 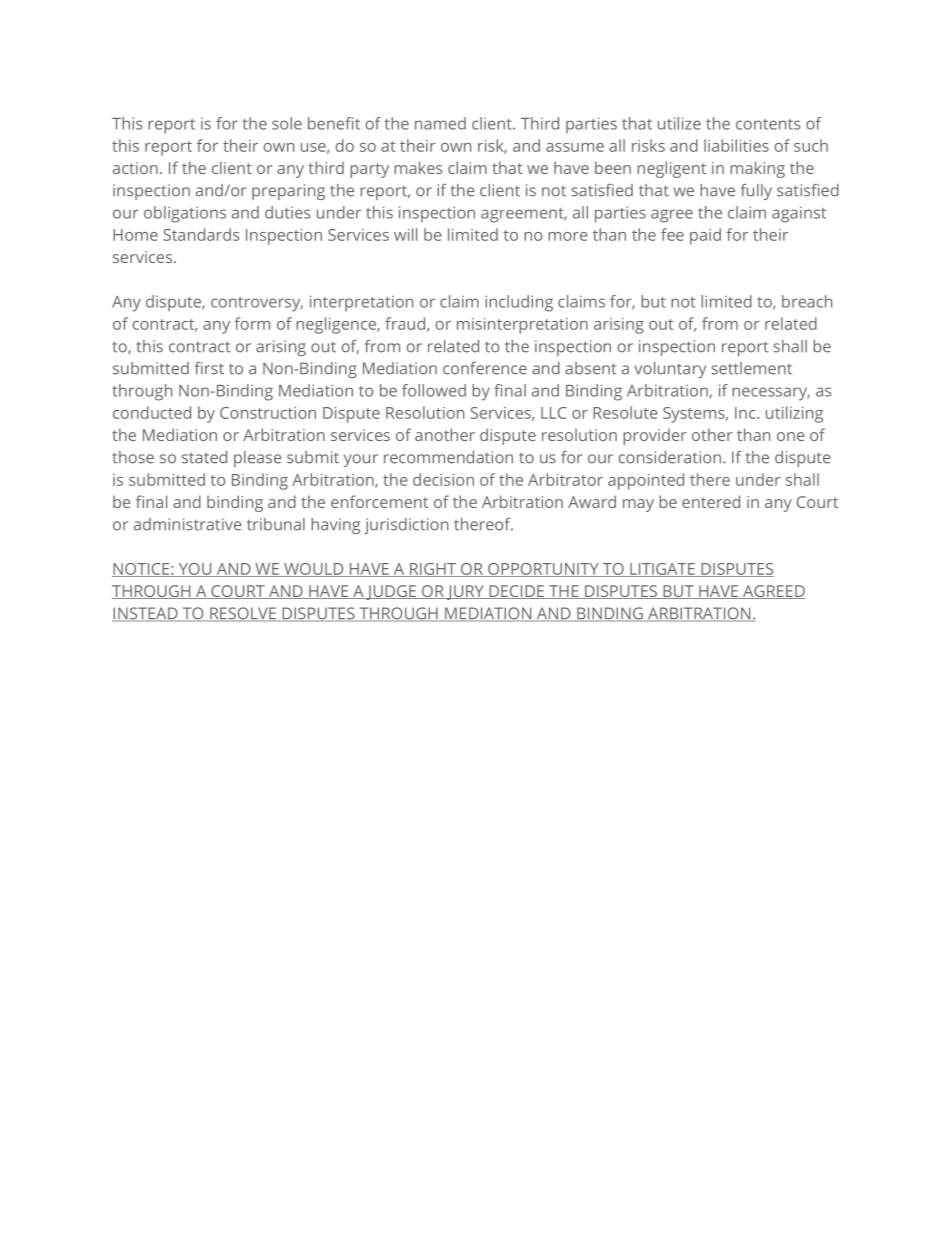 What do you see at coordinates (405, 234) in the screenshot?
I see `will` at bounding box center [405, 234].
